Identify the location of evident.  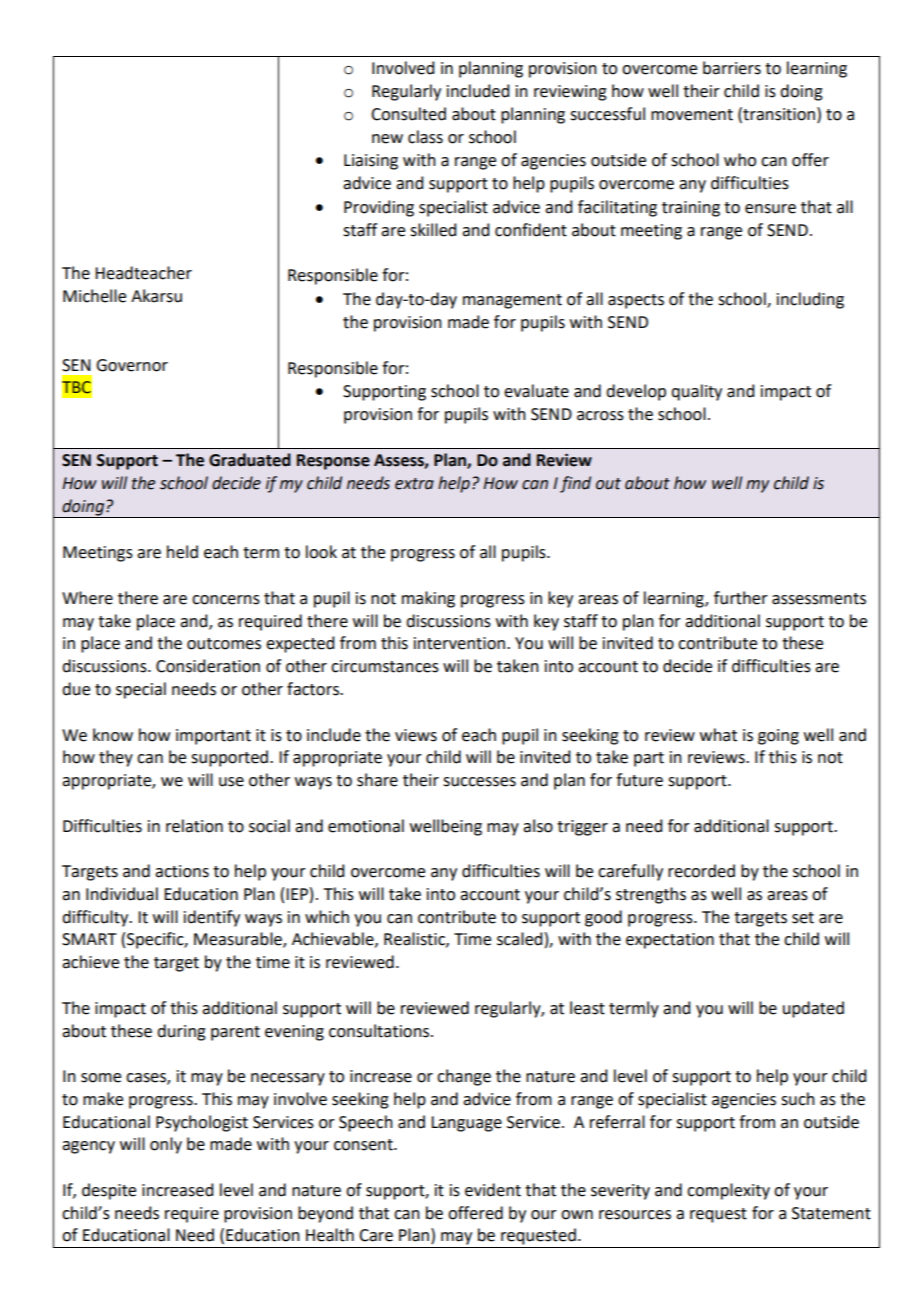
(493, 1190).
